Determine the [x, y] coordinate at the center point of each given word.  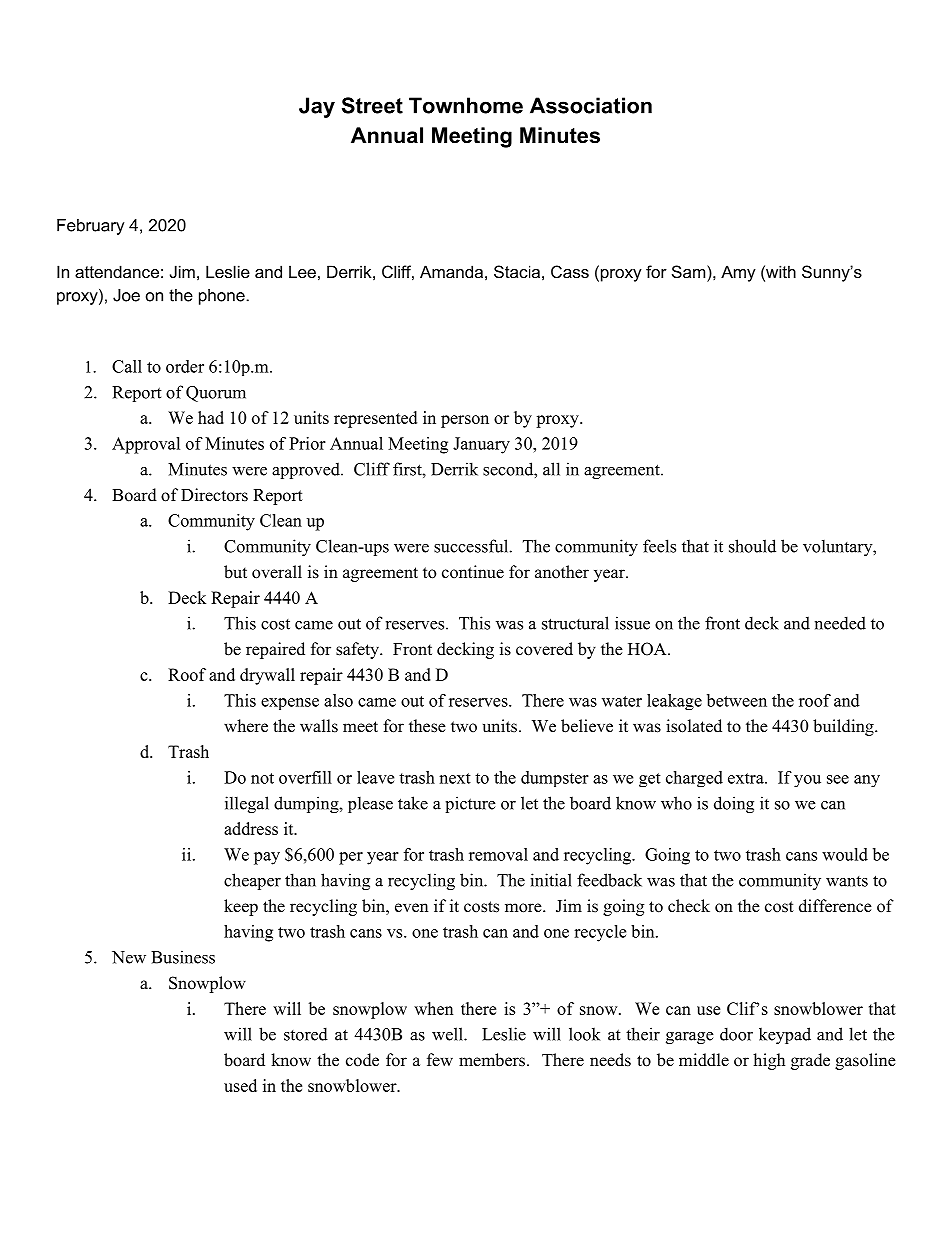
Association [591, 105]
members [492, 1060]
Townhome [466, 105]
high [769, 1061]
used [240, 1085]
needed [840, 623]
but [235, 572]
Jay [317, 107]
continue [473, 572]
